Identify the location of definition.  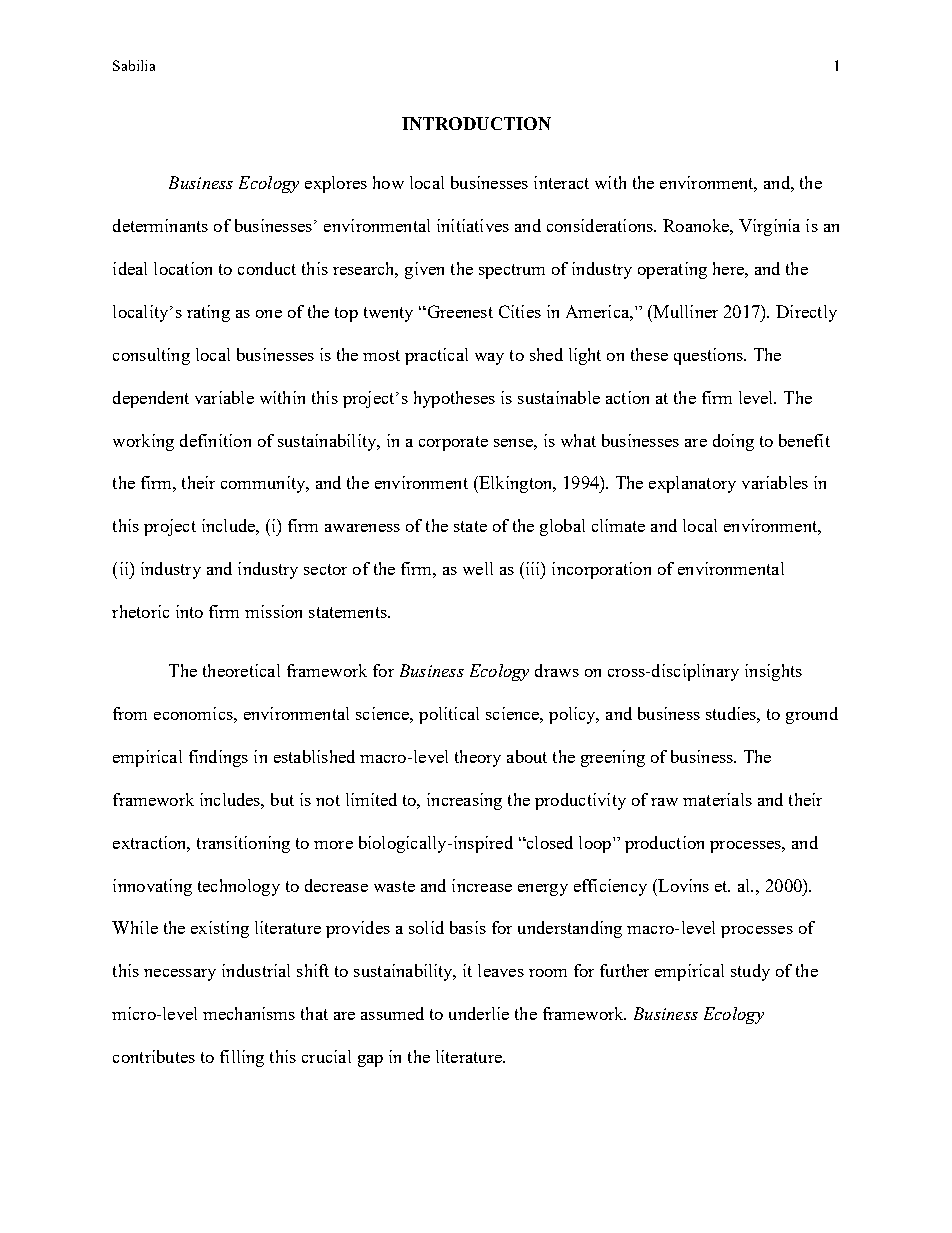
(215, 440).
